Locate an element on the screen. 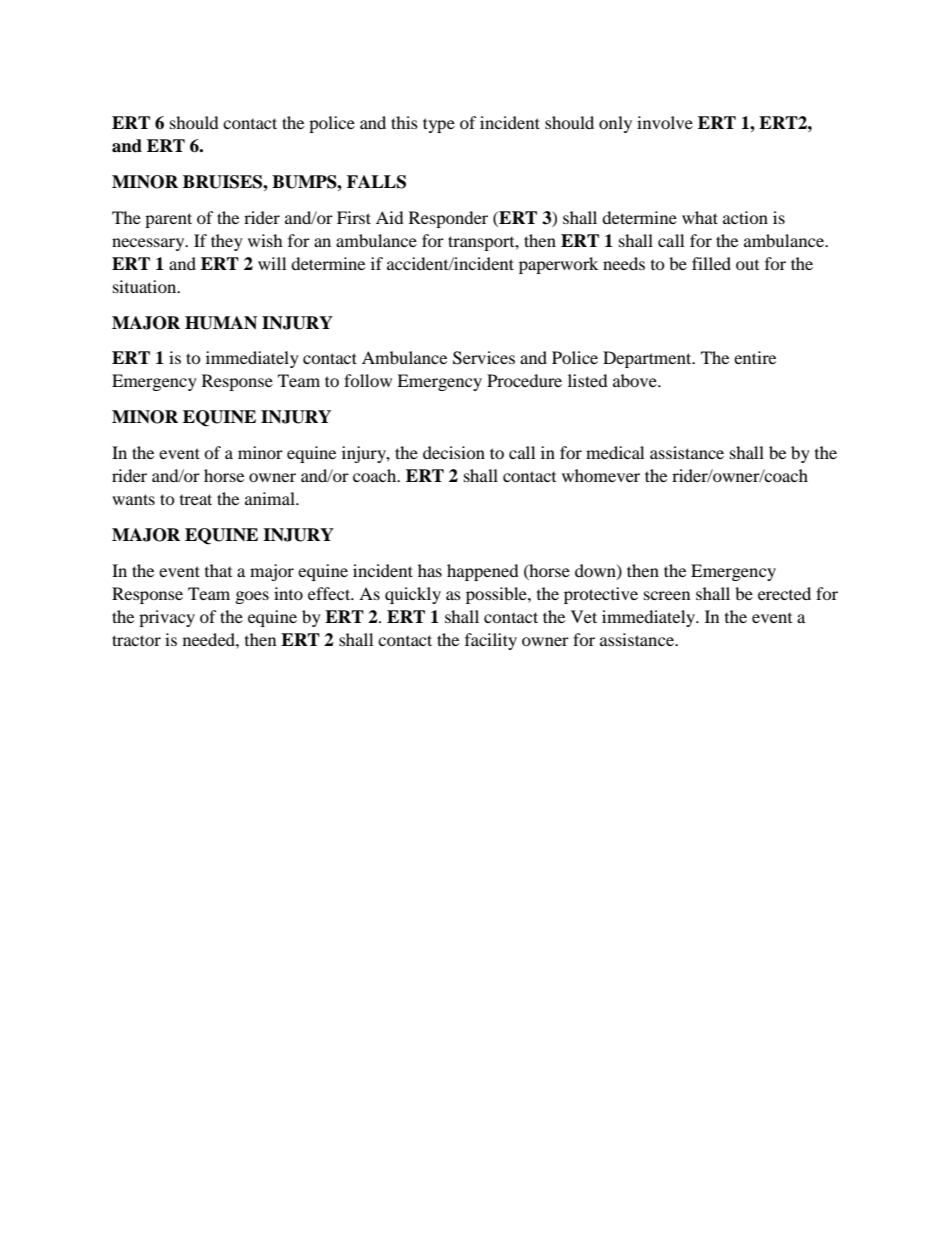 The width and height of the screenshot is (952, 1233). privacy is located at coordinates (167, 618).
